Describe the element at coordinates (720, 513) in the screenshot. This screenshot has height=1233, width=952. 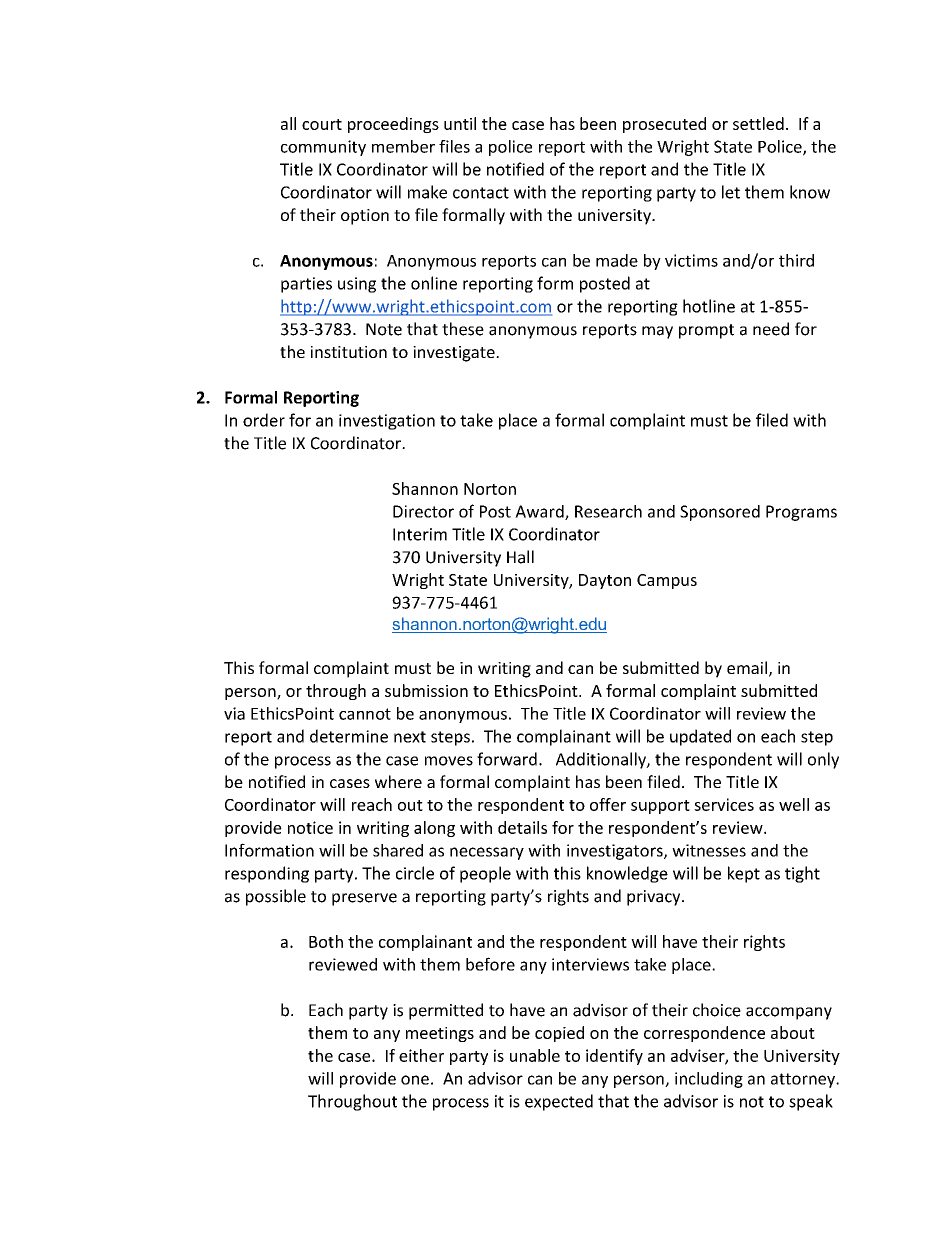
I see `Sponsored` at that location.
